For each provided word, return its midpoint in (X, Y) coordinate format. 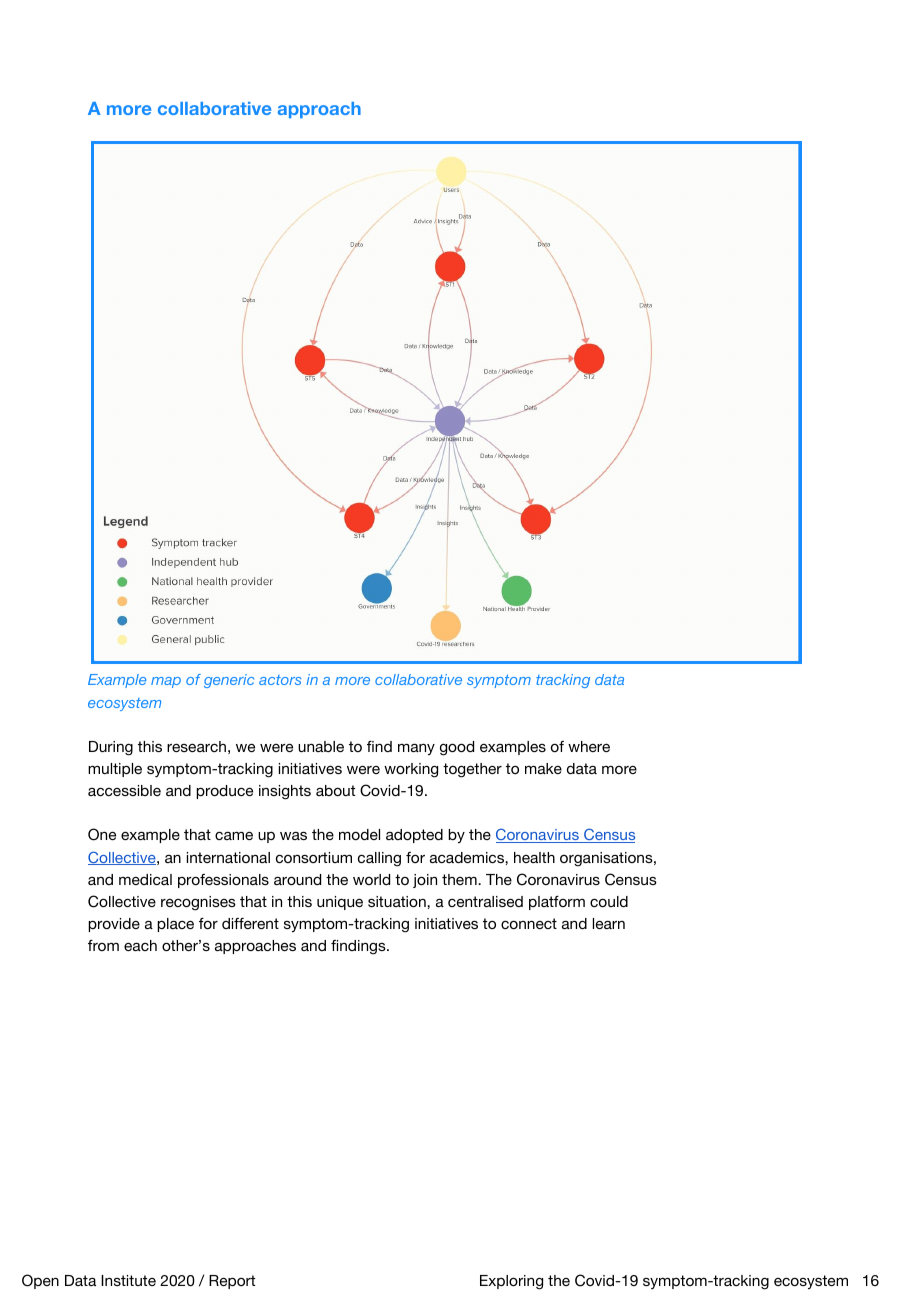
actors (280, 680)
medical (145, 879)
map (166, 682)
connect (529, 923)
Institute (128, 1280)
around (297, 879)
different (250, 923)
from (103, 945)
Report (232, 1282)
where (589, 746)
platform (557, 903)
